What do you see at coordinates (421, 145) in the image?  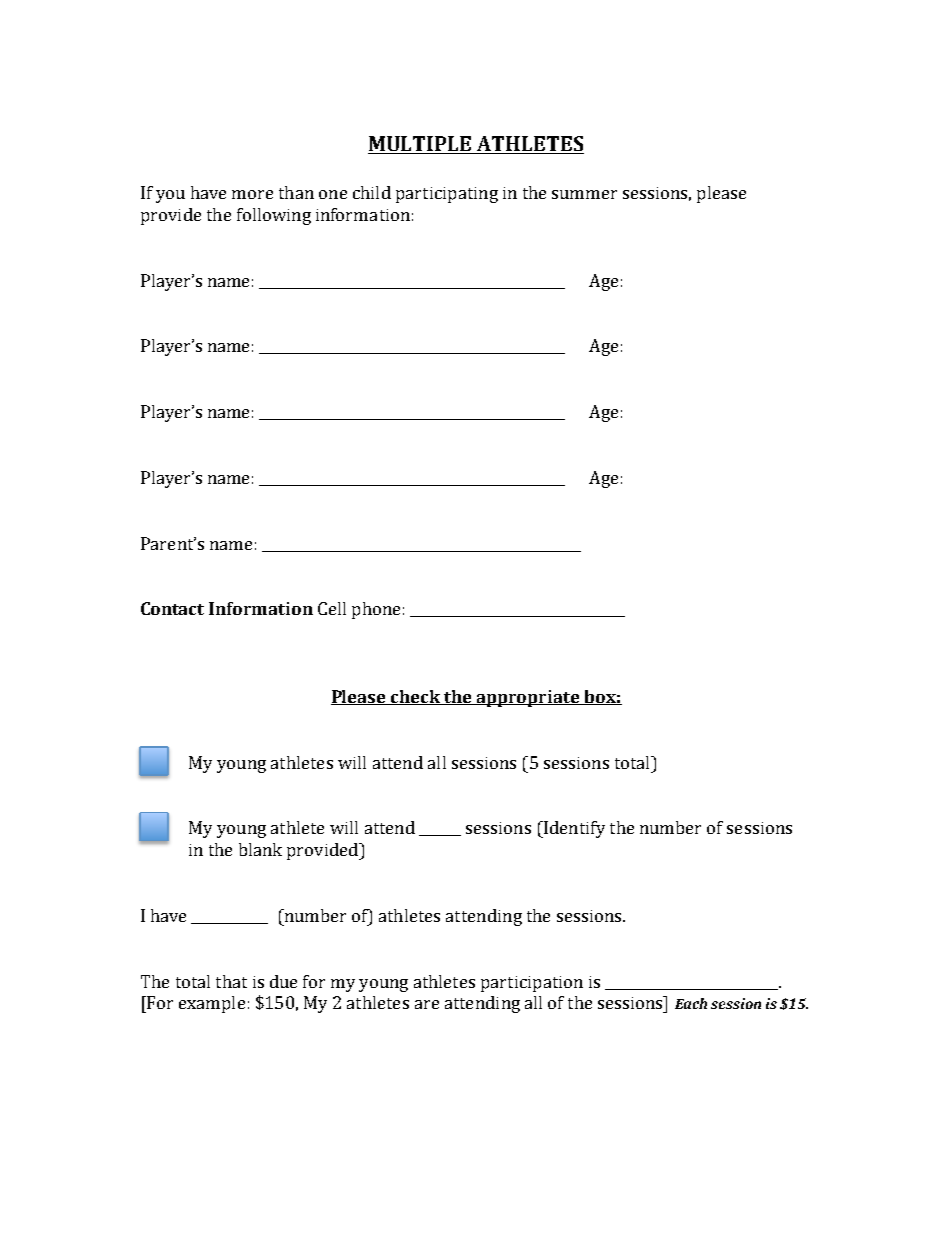 I see `MULTIPLE` at bounding box center [421, 145].
